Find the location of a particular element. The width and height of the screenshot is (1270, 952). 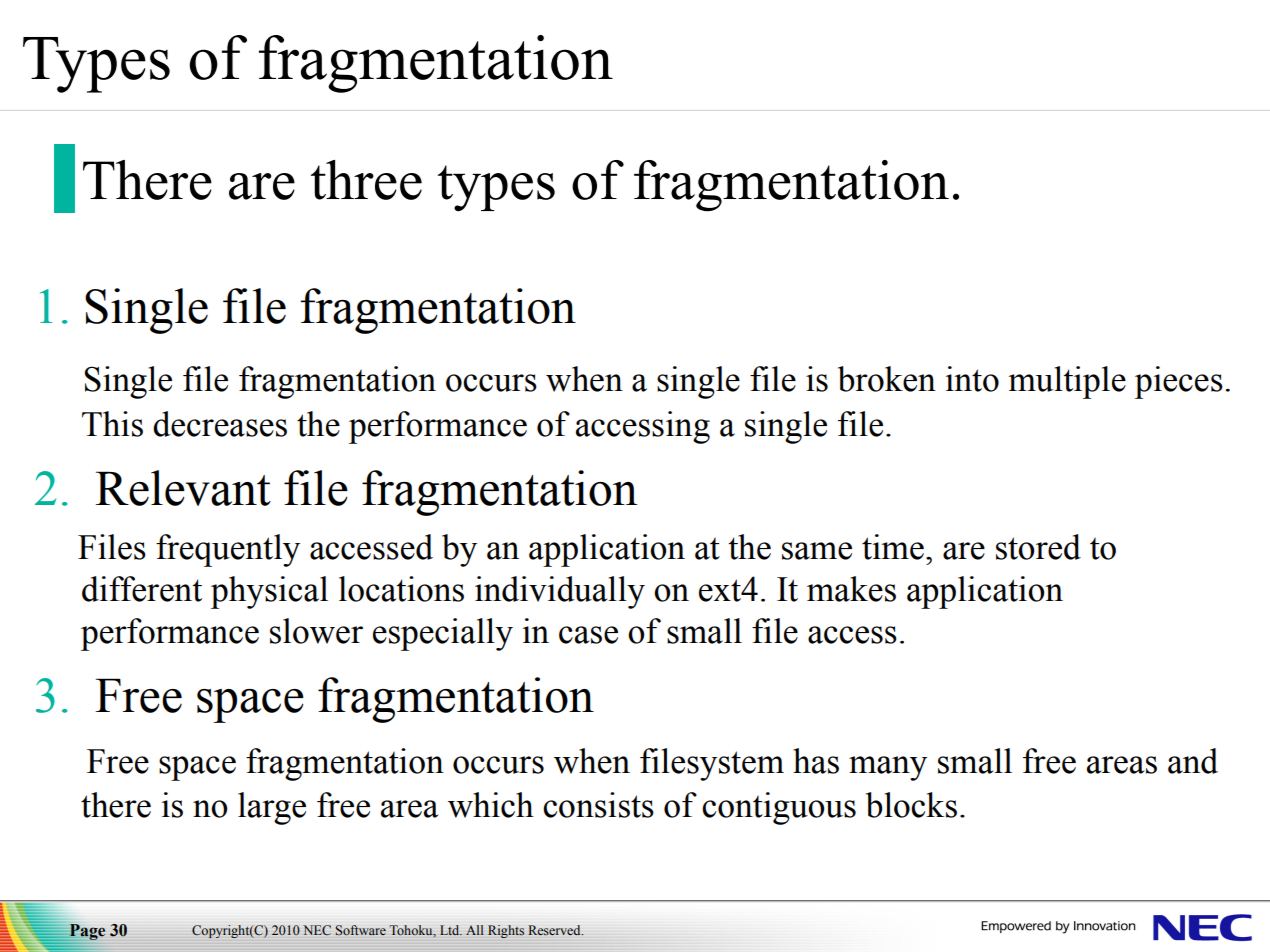

case is located at coordinates (588, 635).
